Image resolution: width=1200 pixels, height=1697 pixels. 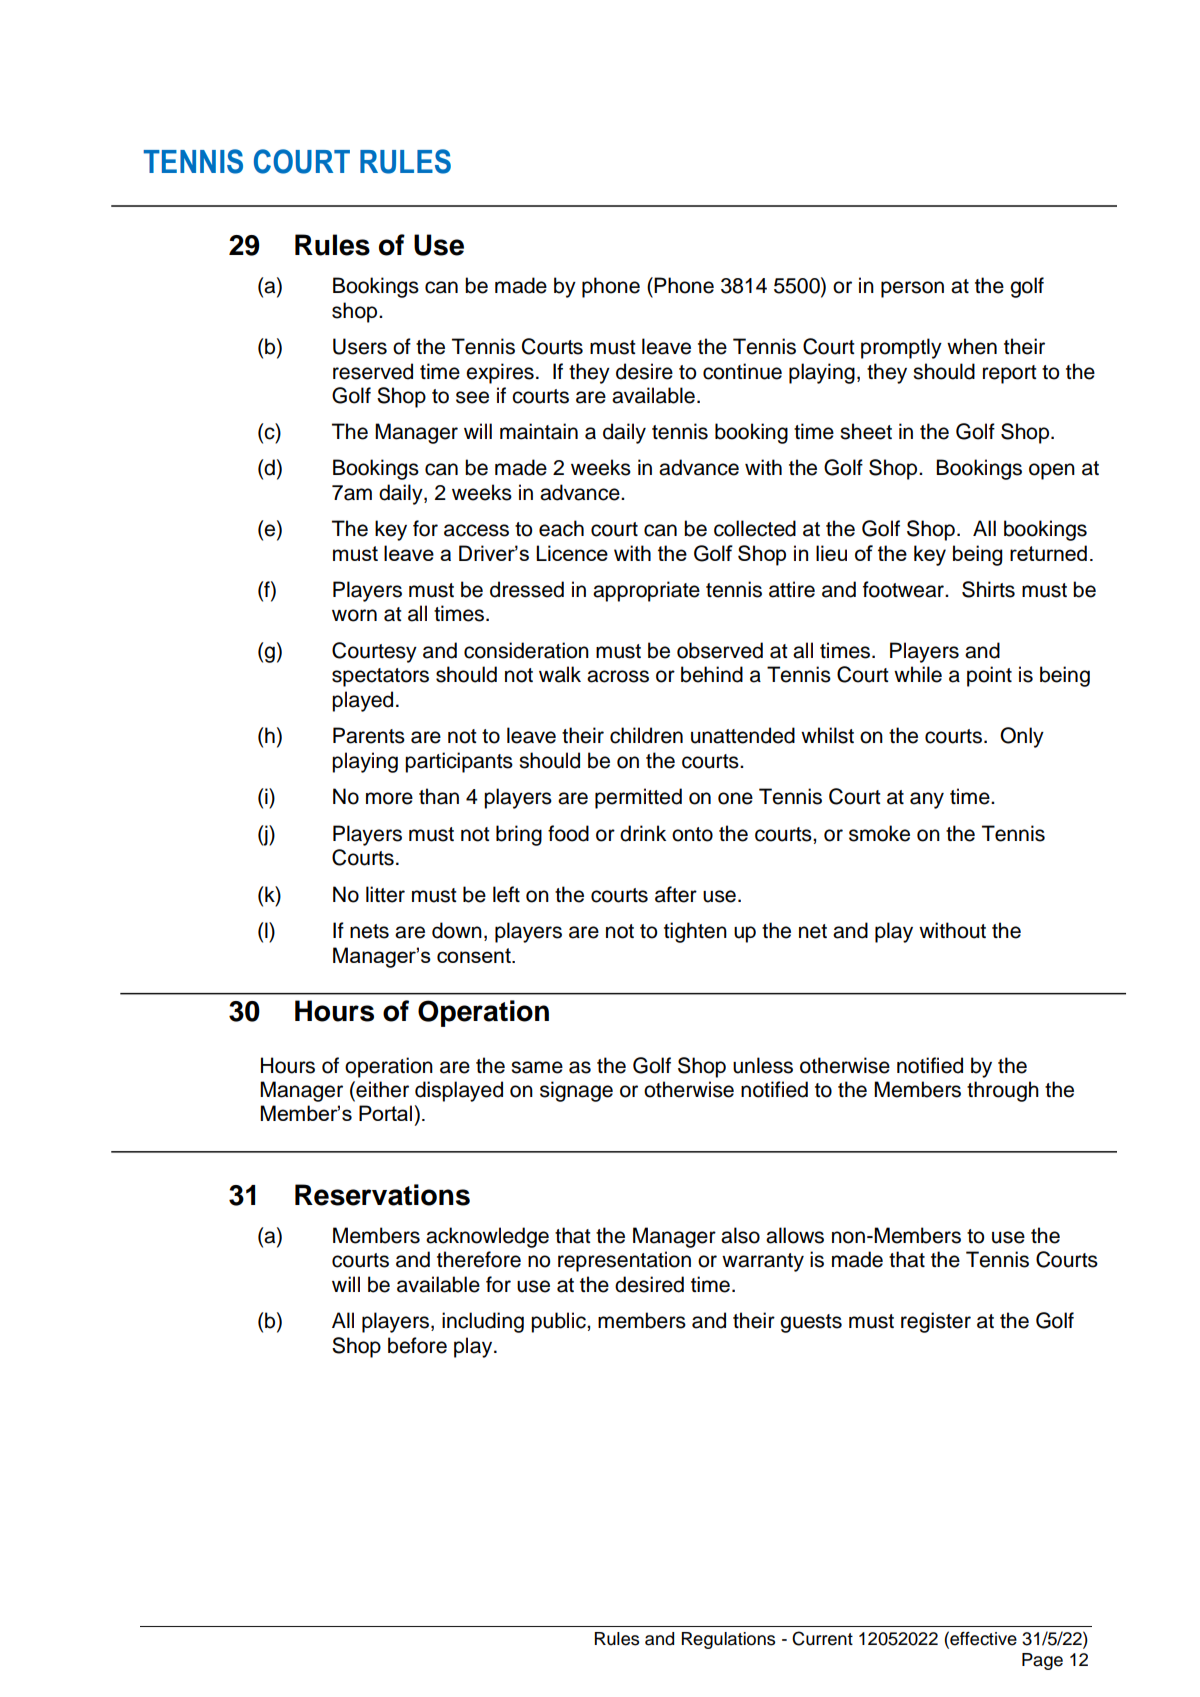 I want to click on unattended, so click(x=743, y=735).
